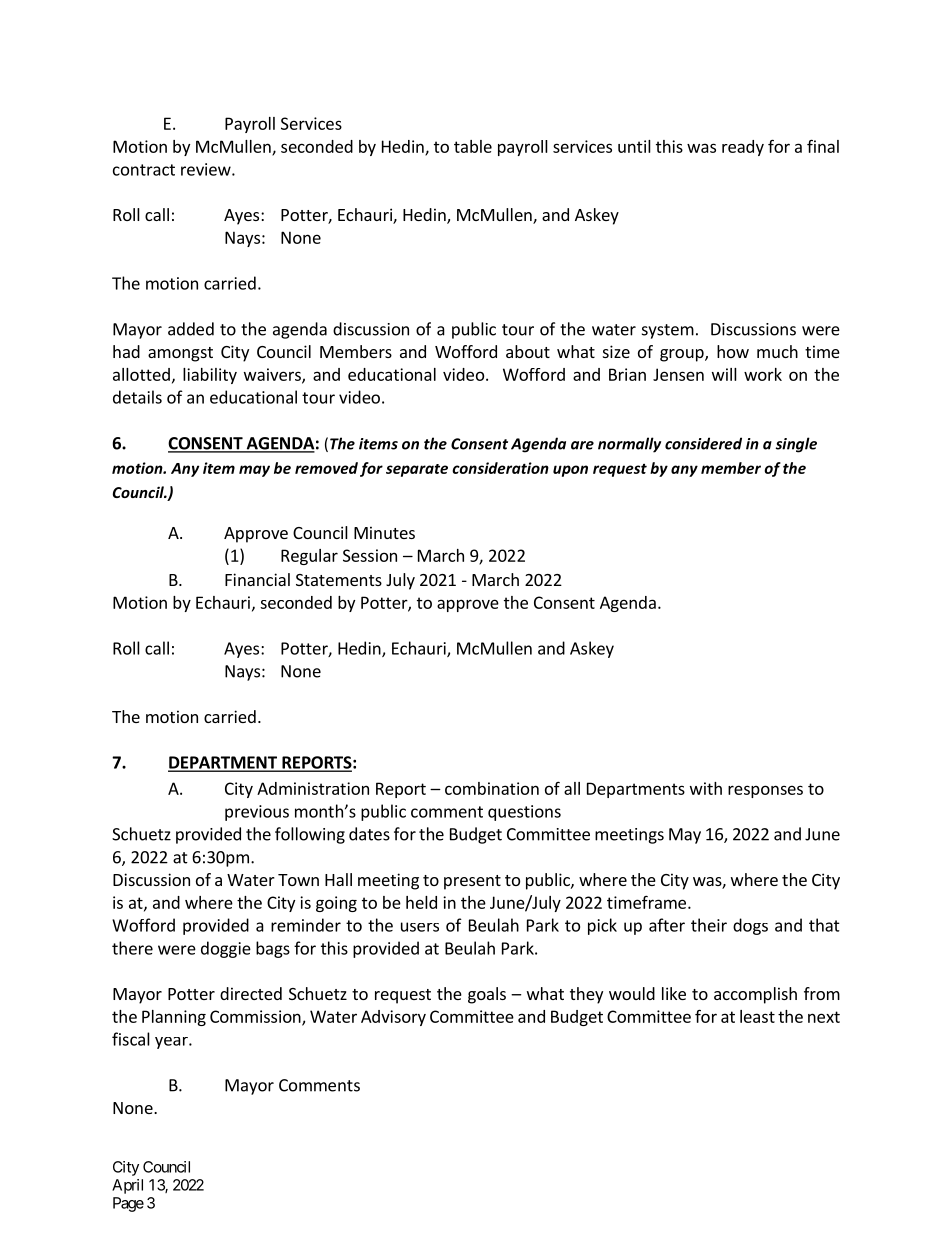 Image resolution: width=952 pixels, height=1233 pixels. Describe the element at coordinates (393, 1018) in the page. I see `Advisory` at that location.
